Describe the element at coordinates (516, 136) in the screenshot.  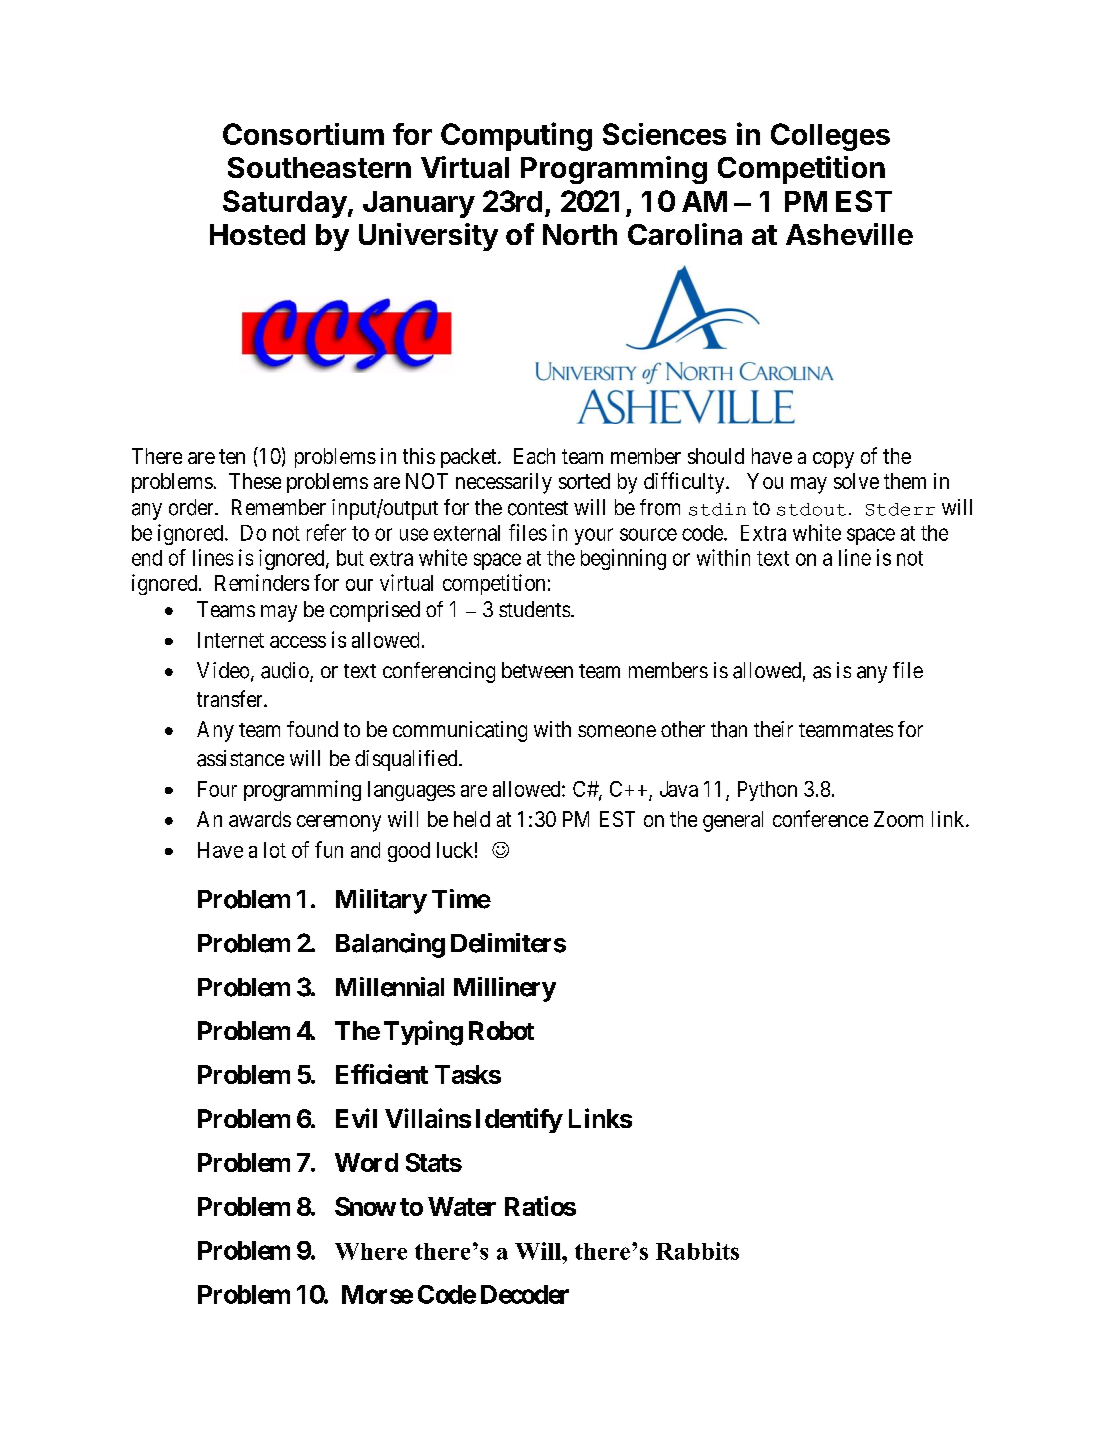
I see `Computing` at that location.
